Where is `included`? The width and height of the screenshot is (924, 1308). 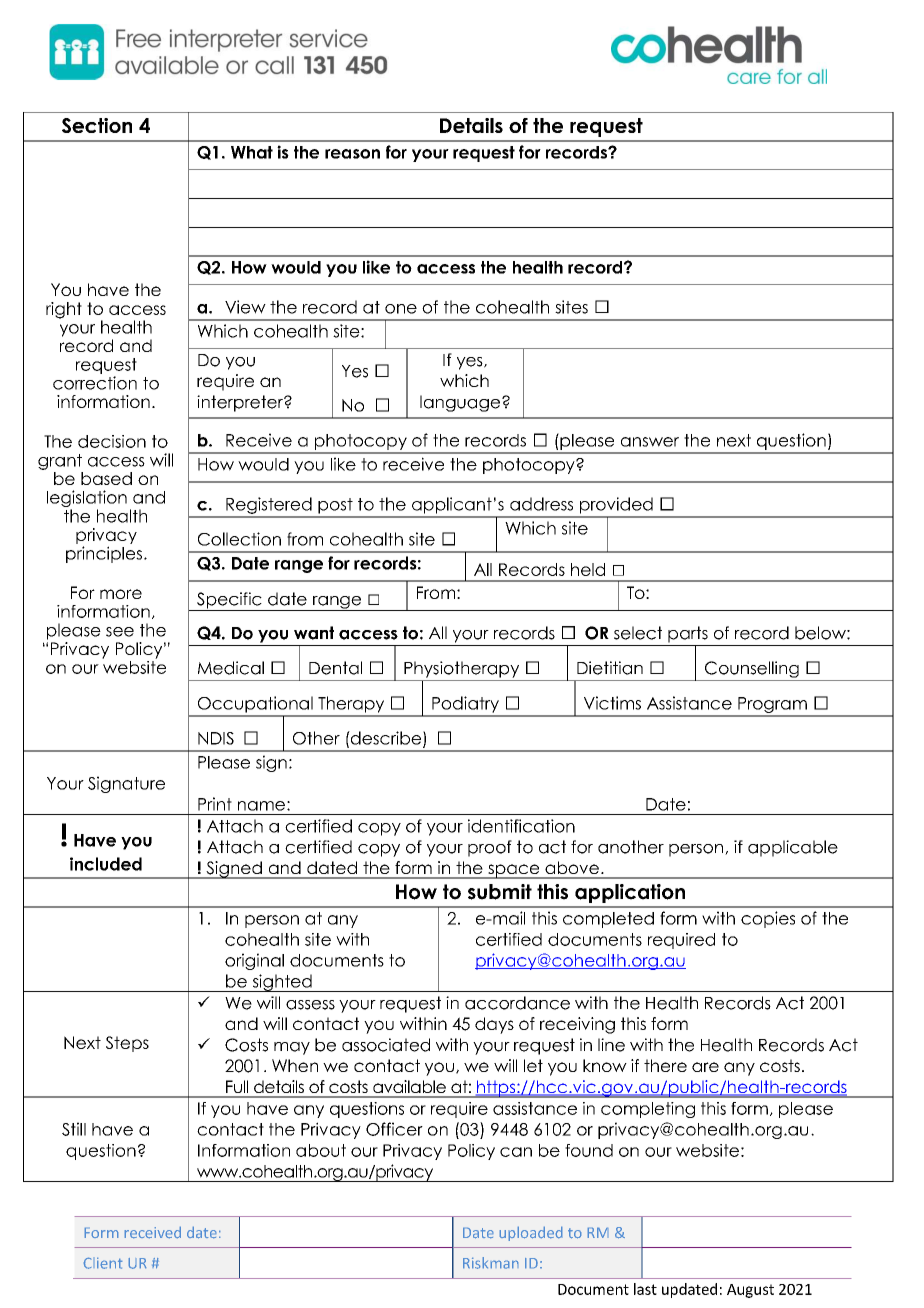
included is located at coordinates (106, 864).
